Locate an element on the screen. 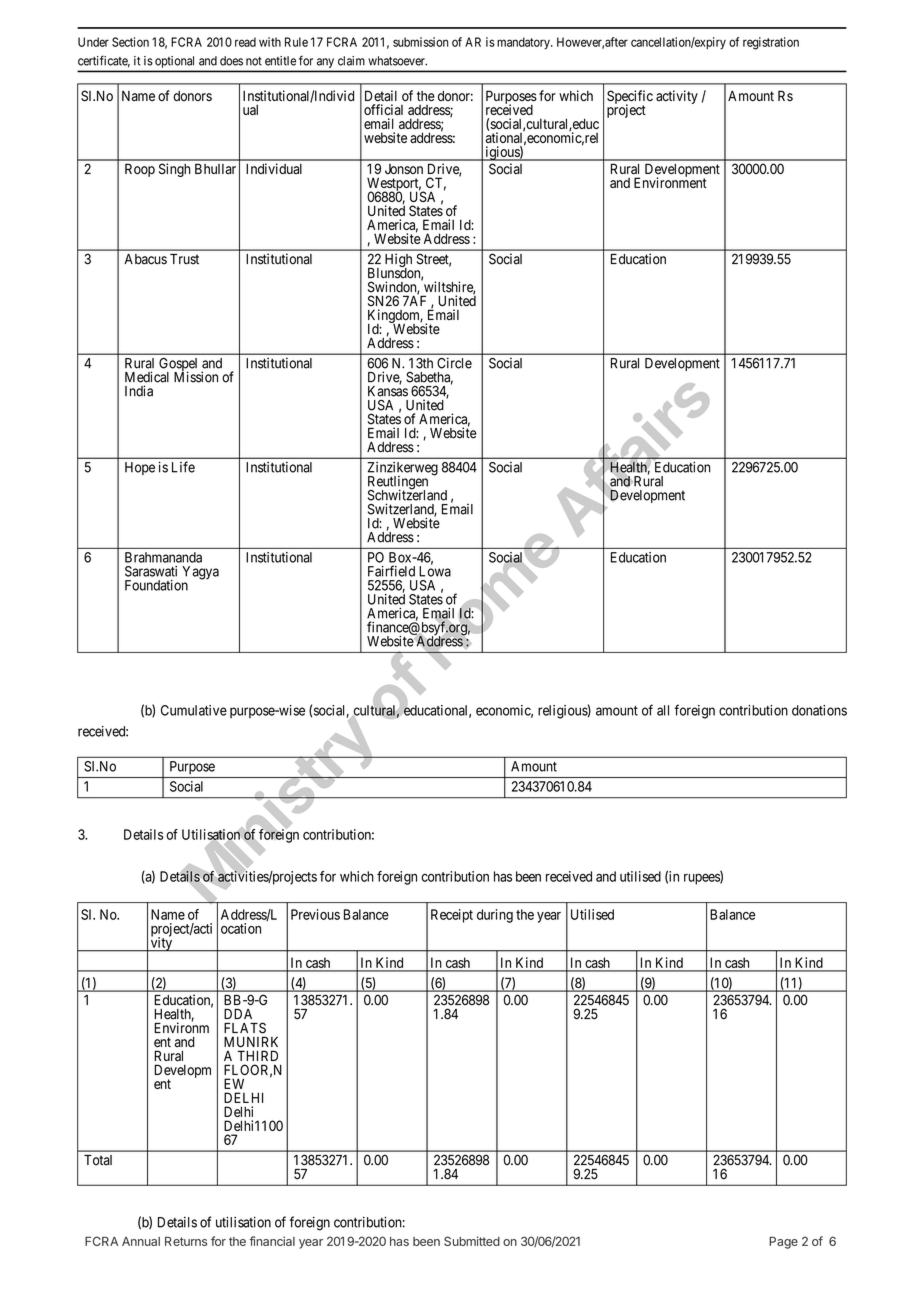 This screenshot has height=1308, width=924. during is located at coordinates (495, 916).
